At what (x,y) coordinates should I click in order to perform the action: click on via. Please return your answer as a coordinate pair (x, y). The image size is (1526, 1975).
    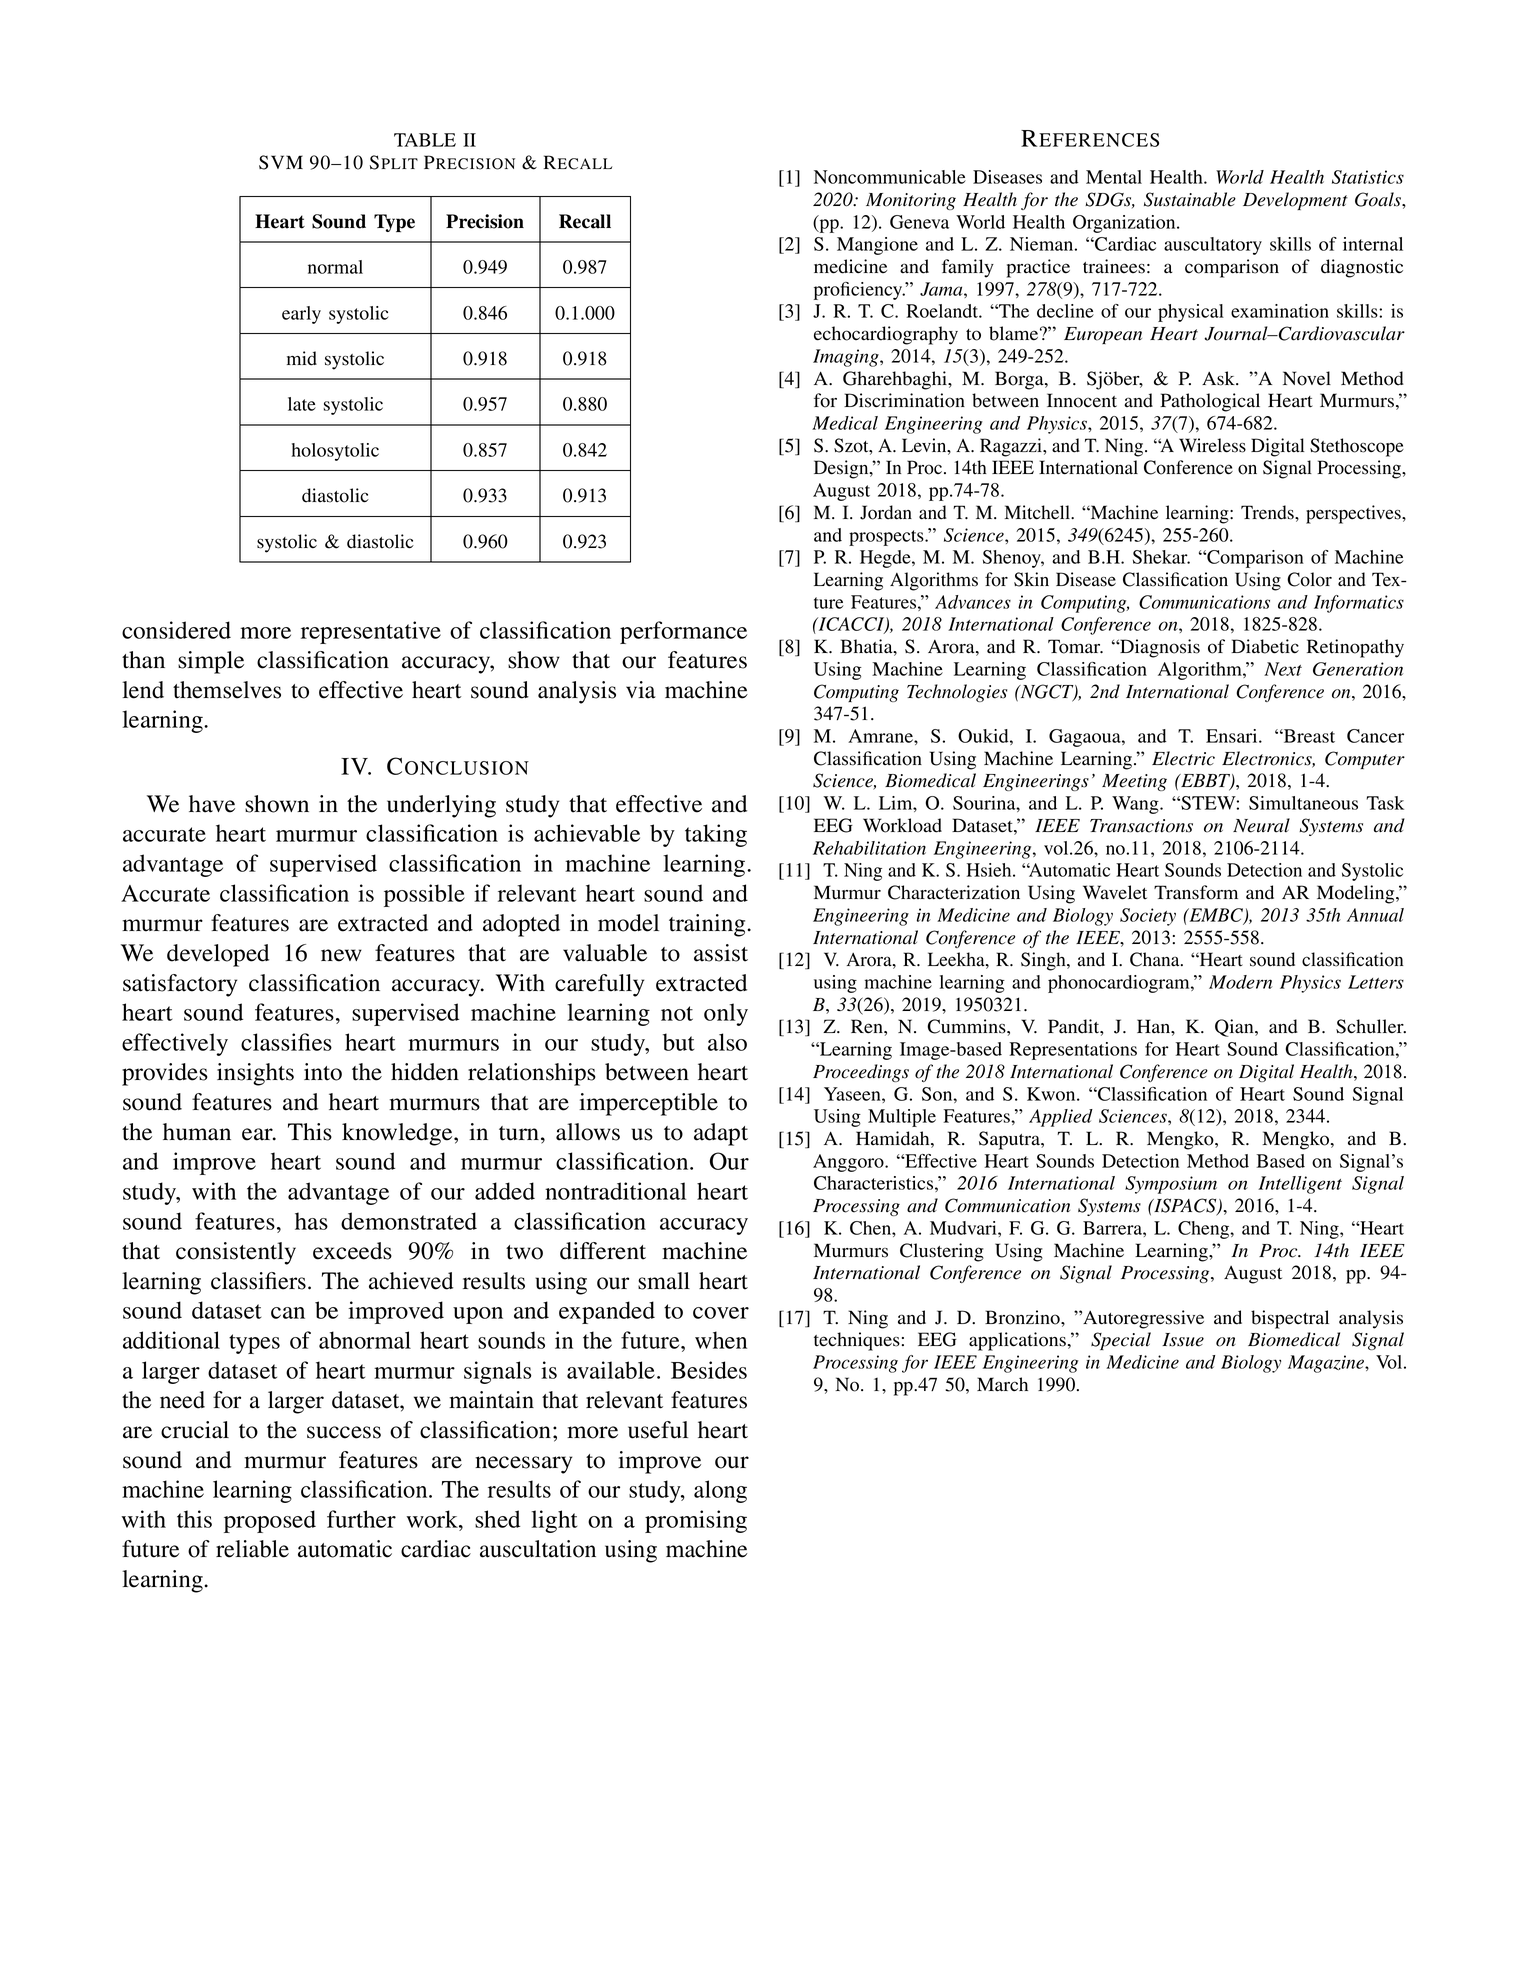
    Looking at the image, I should click on (641, 690).
